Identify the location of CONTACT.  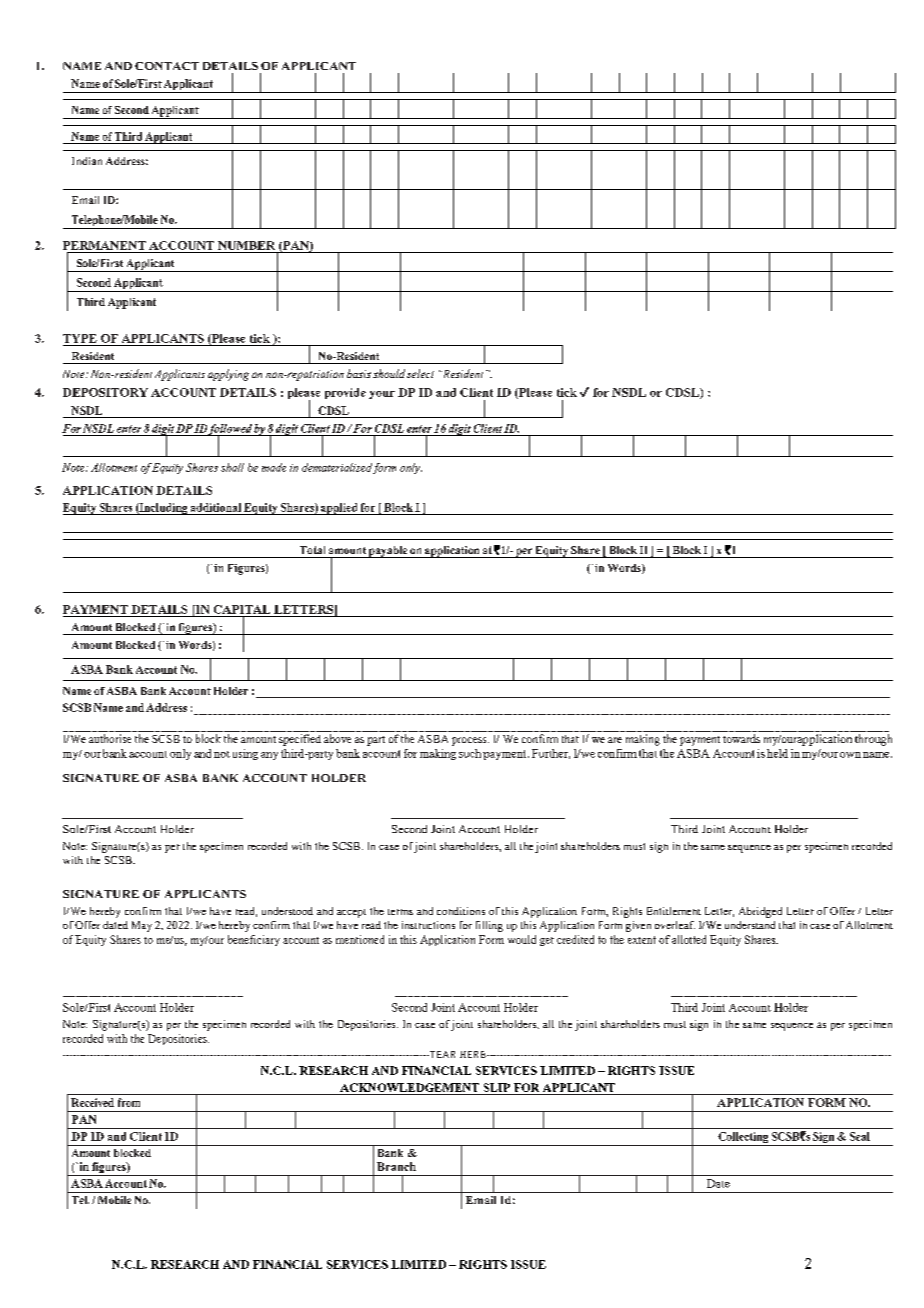
(167, 66).
